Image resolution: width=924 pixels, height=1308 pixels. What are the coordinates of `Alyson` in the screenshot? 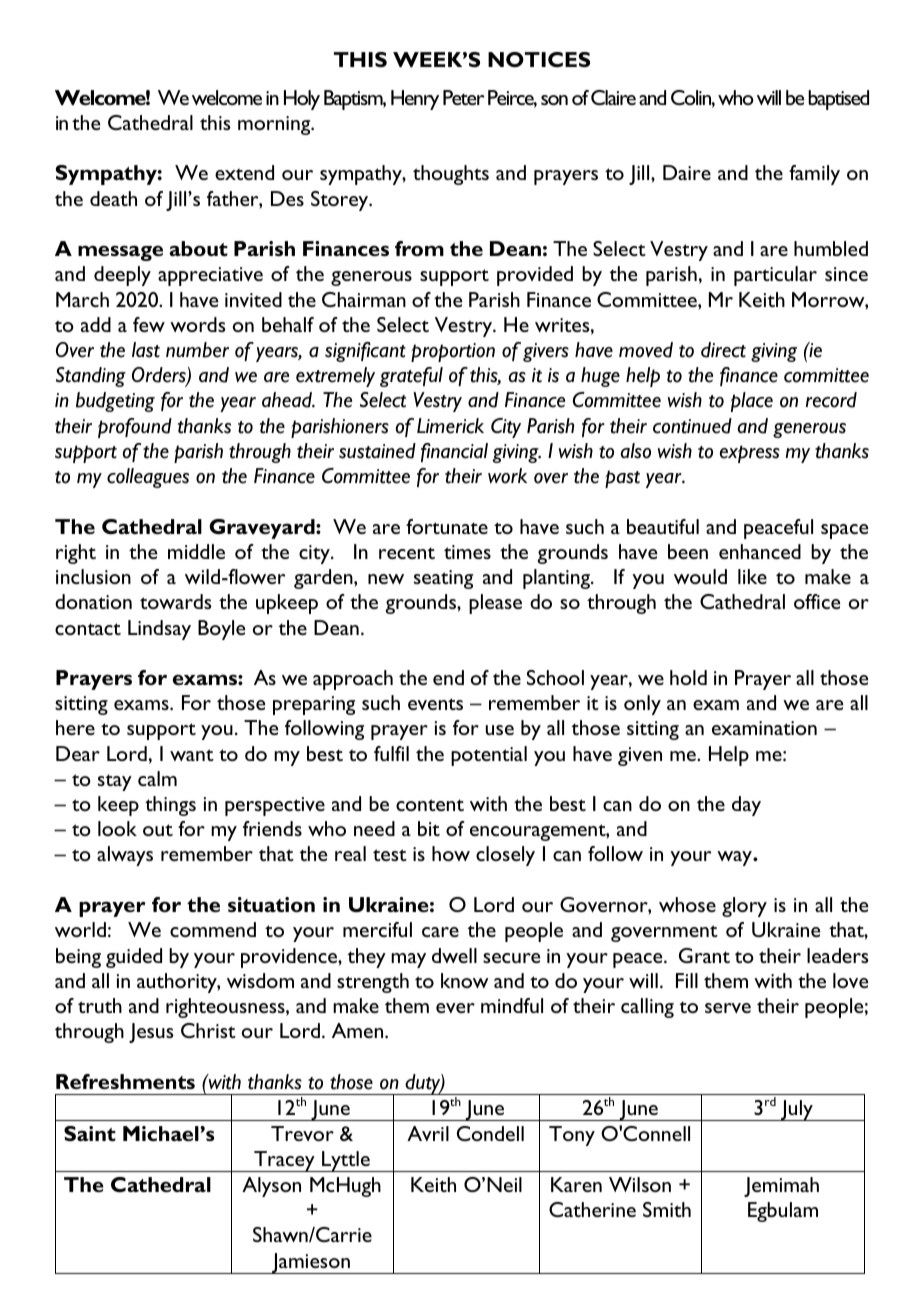 It's located at (271, 1187).
